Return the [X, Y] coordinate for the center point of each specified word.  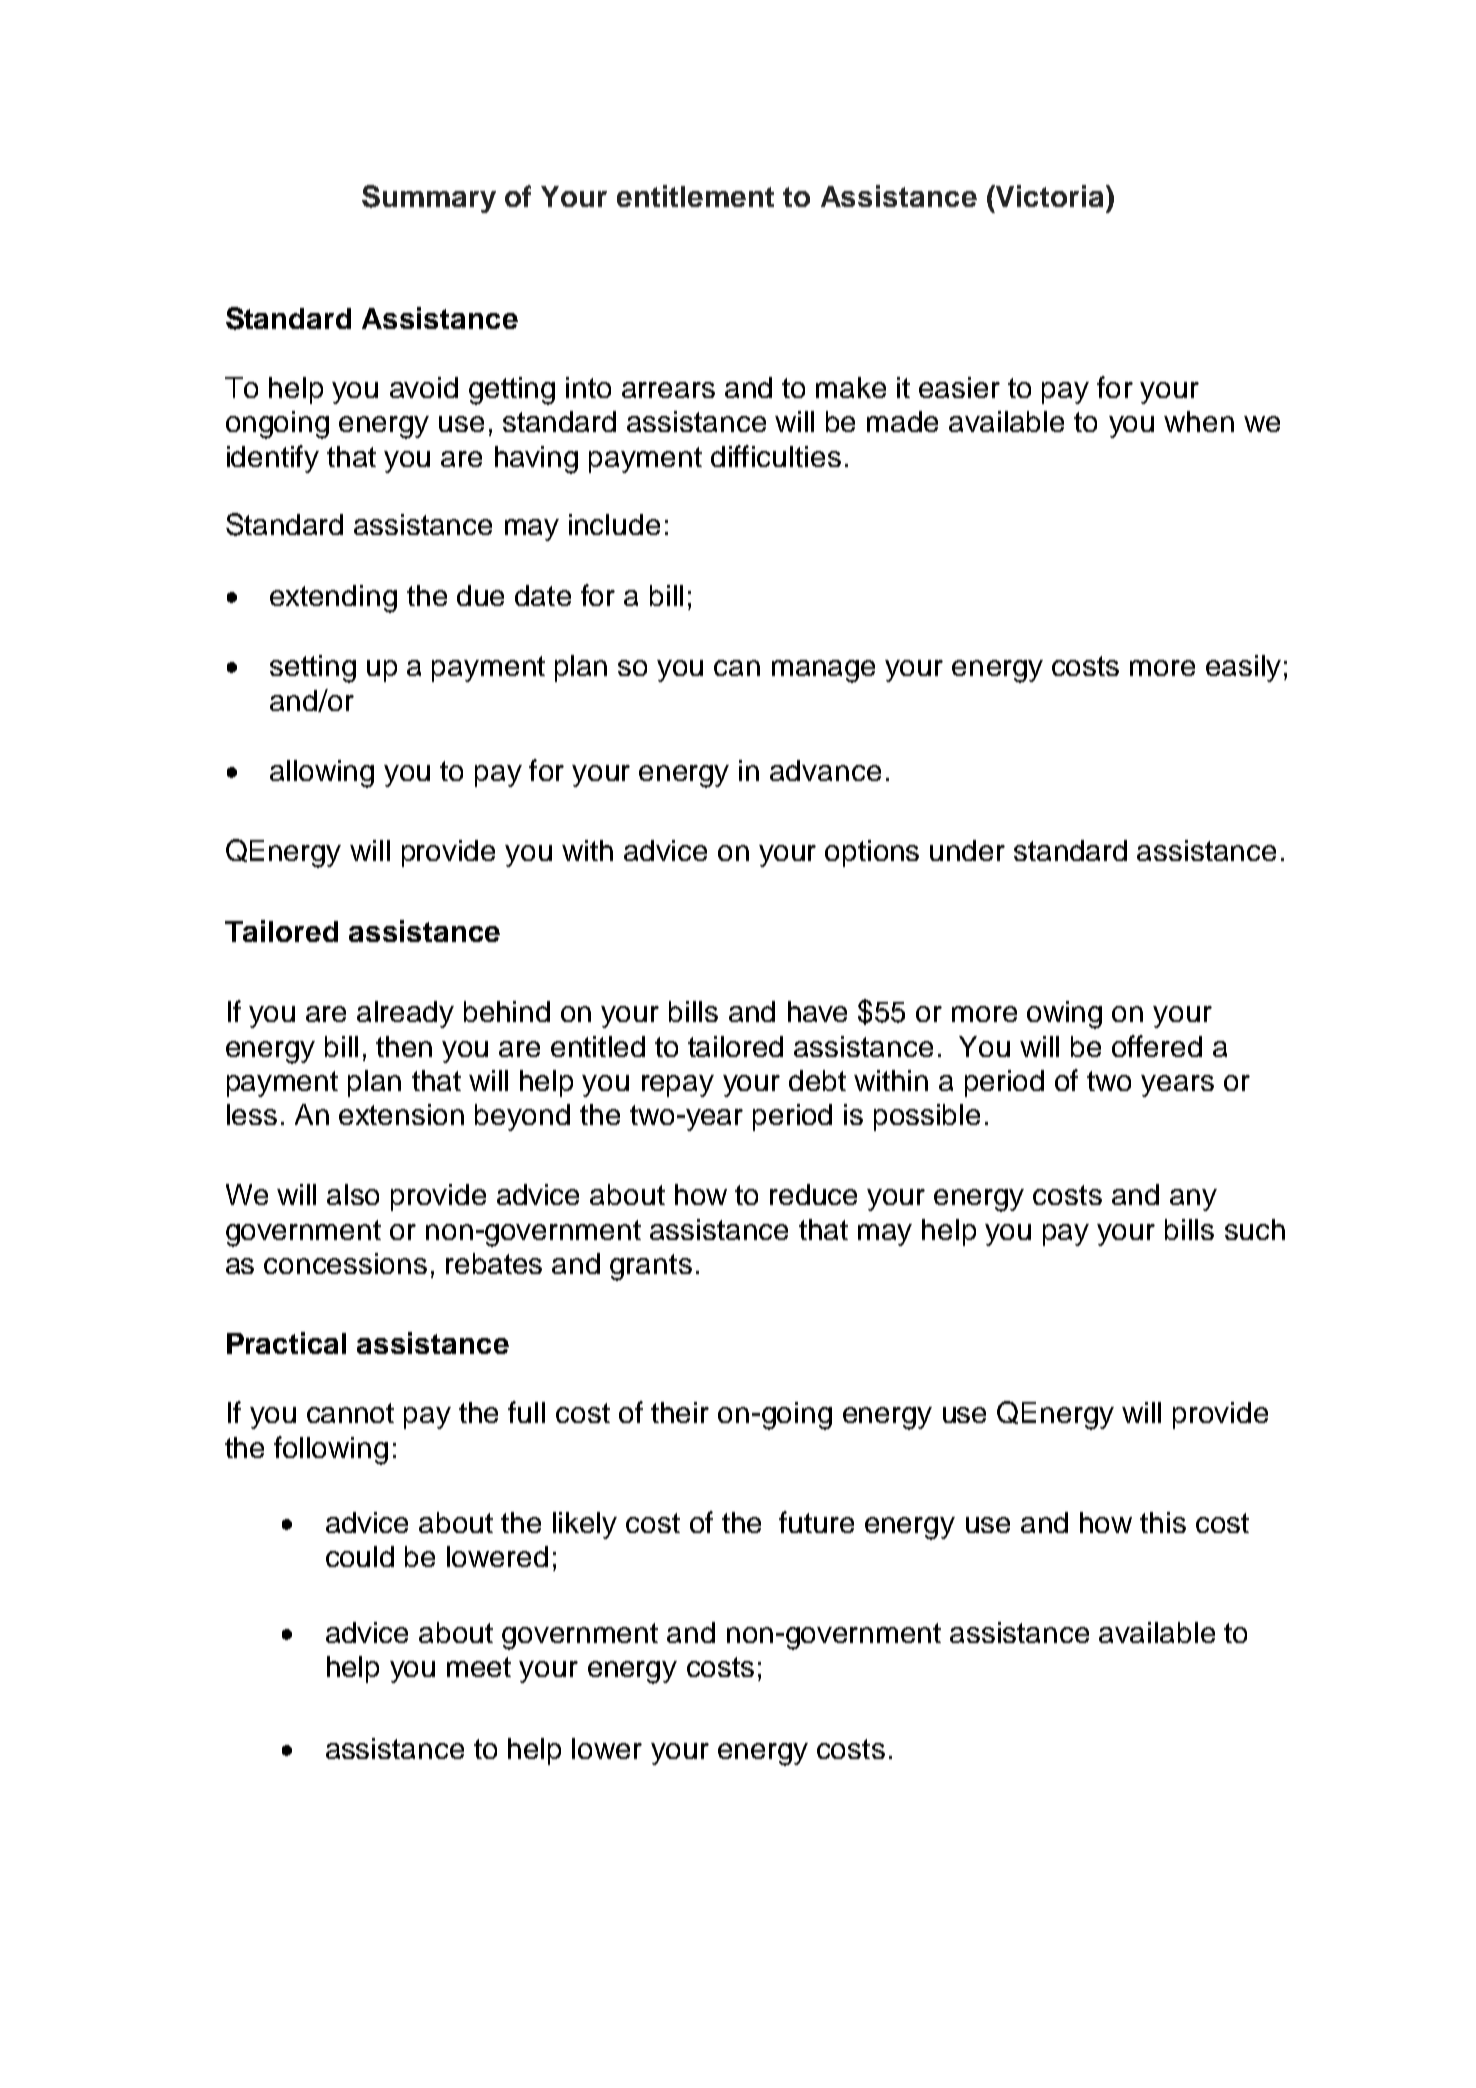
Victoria [1050, 196]
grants [651, 1267]
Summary [429, 199]
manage [823, 671]
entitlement [695, 196]
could [360, 1556]
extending [333, 599]
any [1193, 1200]
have [817, 1011]
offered [1157, 1046]
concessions [345, 1263]
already [405, 1014]
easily [1243, 668]
